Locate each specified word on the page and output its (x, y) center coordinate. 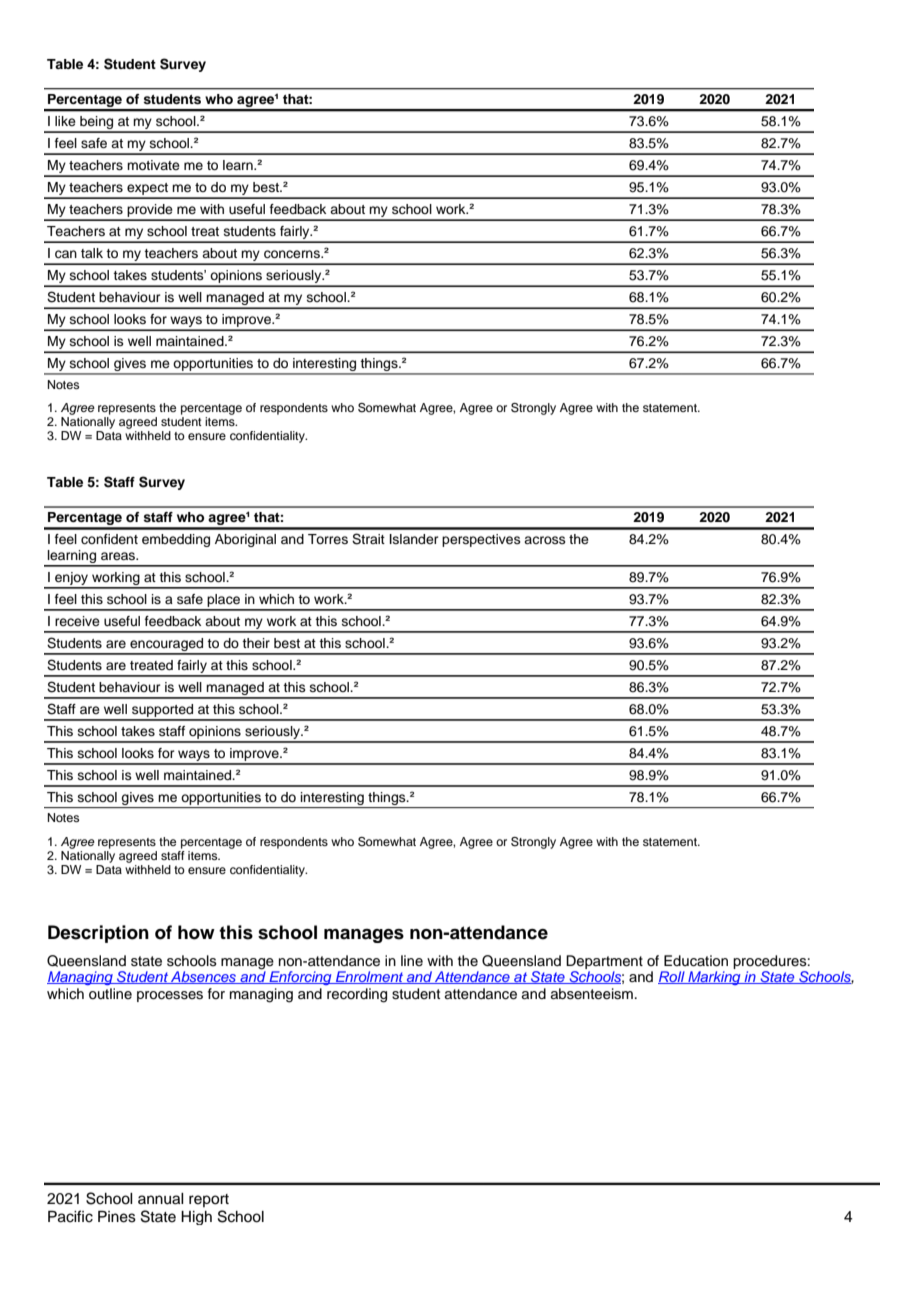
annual (161, 1199)
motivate (153, 165)
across (545, 540)
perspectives (481, 540)
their (256, 643)
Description (98, 934)
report (209, 1200)
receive (77, 621)
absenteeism (592, 994)
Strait (368, 539)
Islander (414, 539)
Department (604, 962)
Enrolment (370, 977)
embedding (176, 540)
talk (92, 253)
